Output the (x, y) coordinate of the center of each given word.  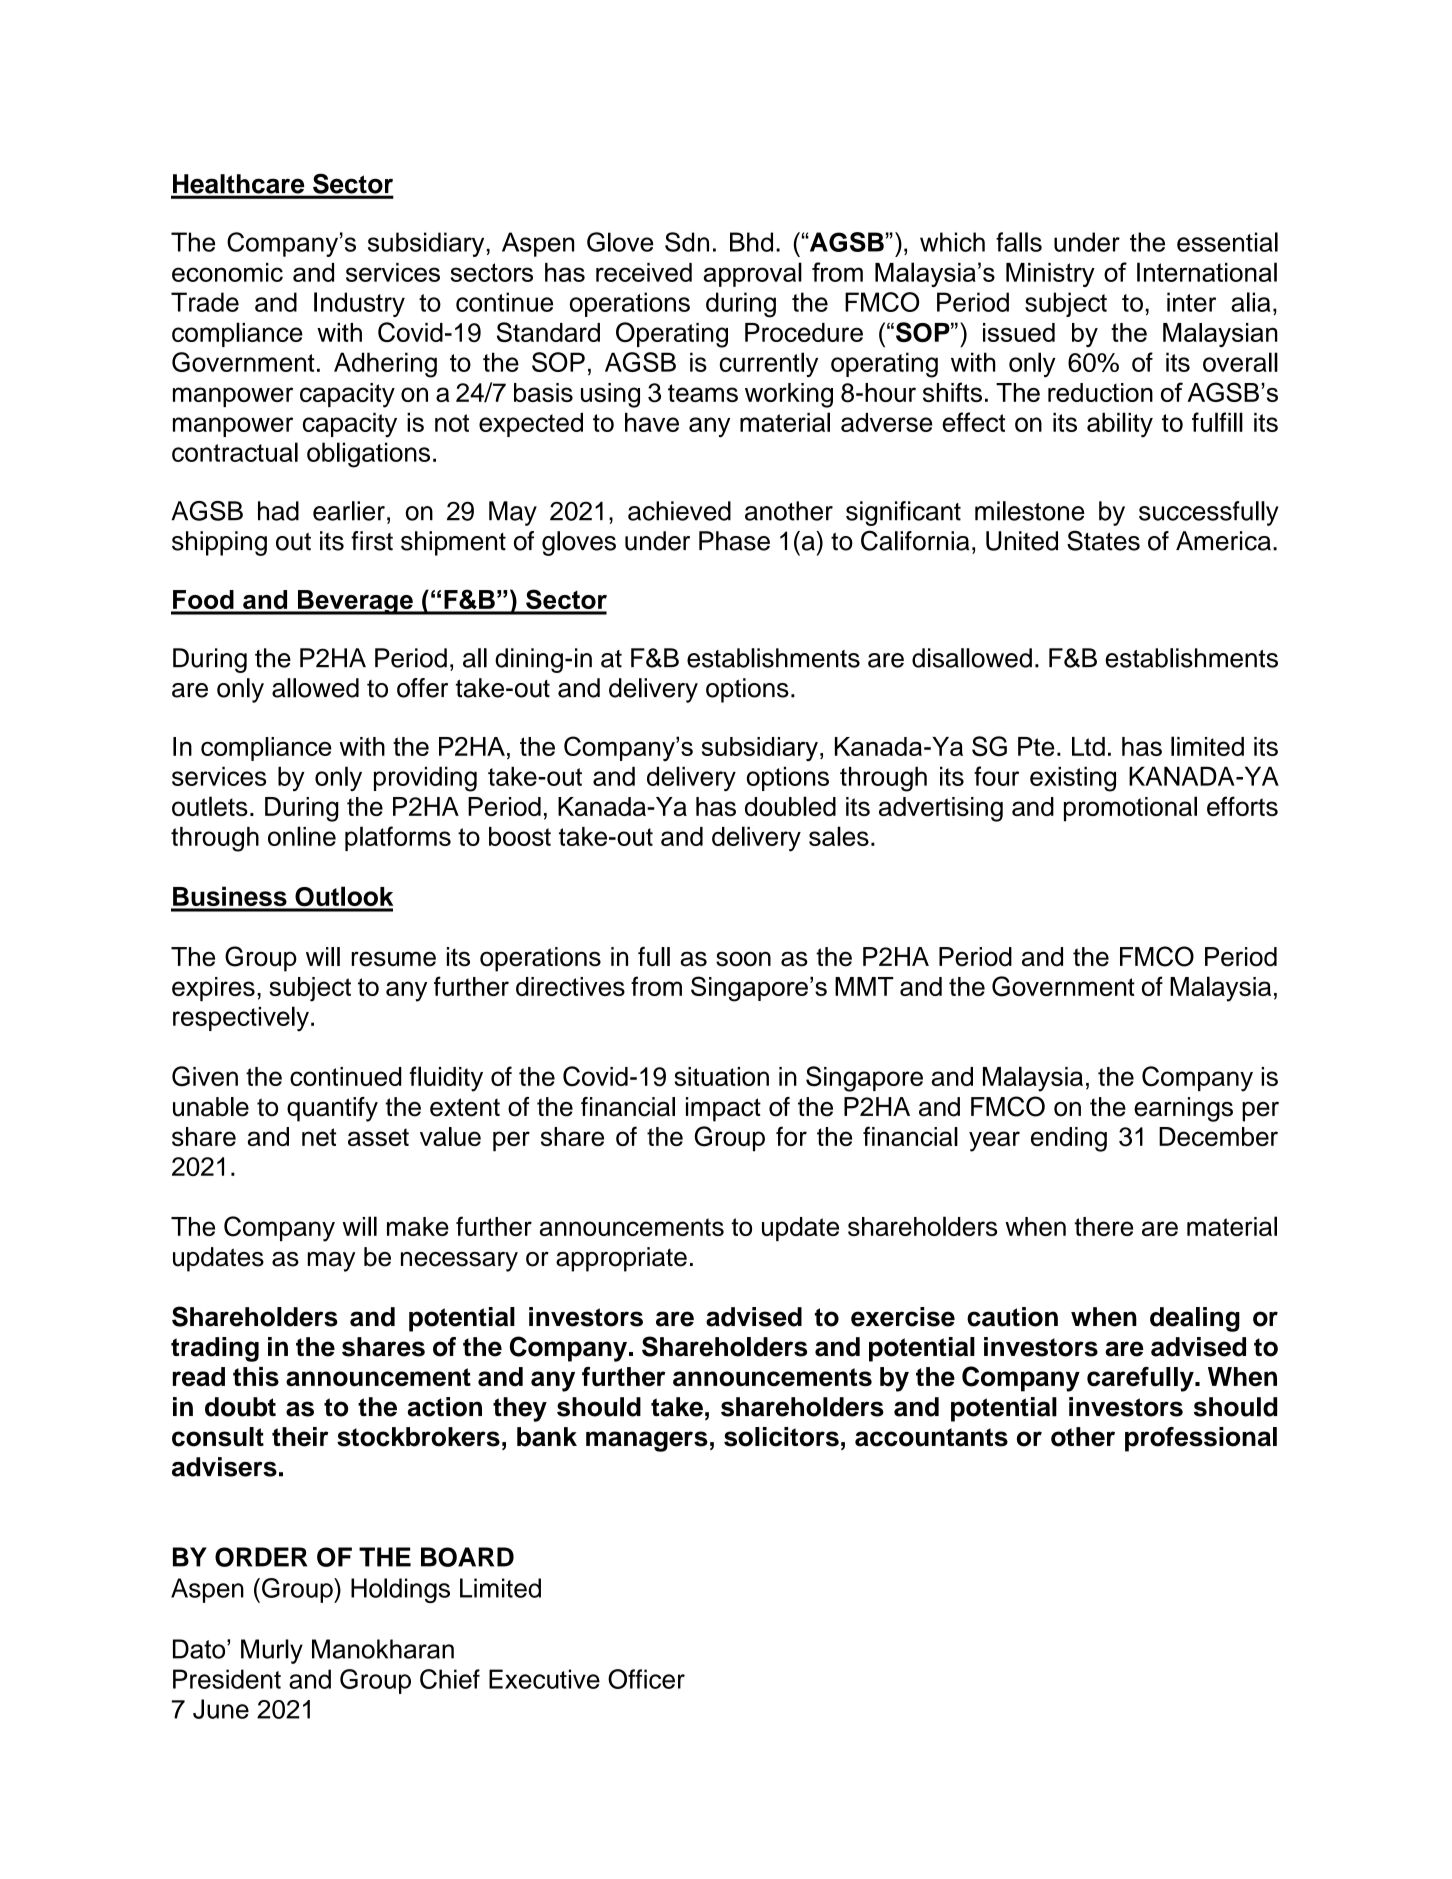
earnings (1183, 1109)
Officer (646, 1679)
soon (743, 959)
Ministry (1050, 275)
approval (753, 274)
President (227, 1679)
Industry (359, 304)
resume (394, 959)
